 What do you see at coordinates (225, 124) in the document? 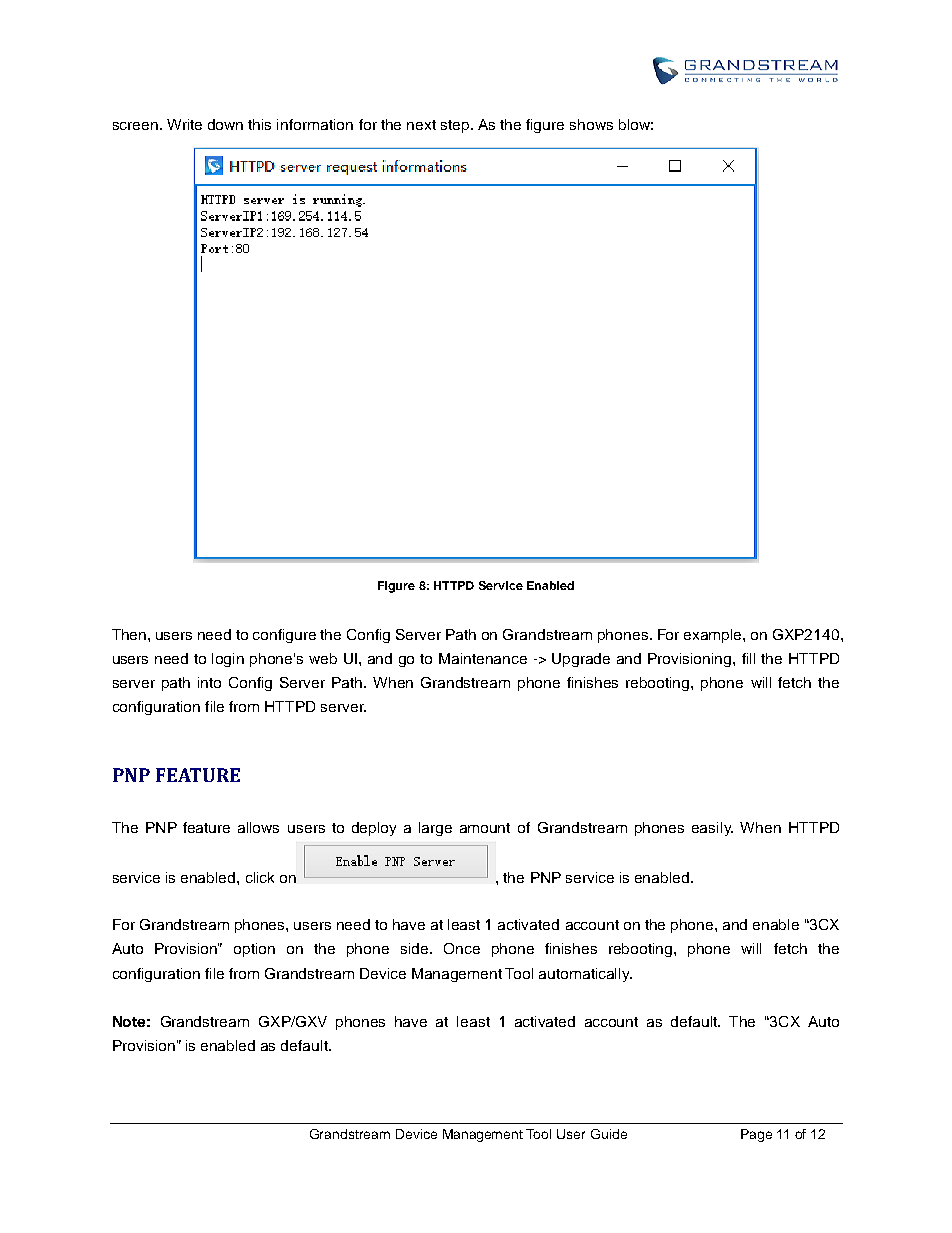
I see `down` at bounding box center [225, 124].
